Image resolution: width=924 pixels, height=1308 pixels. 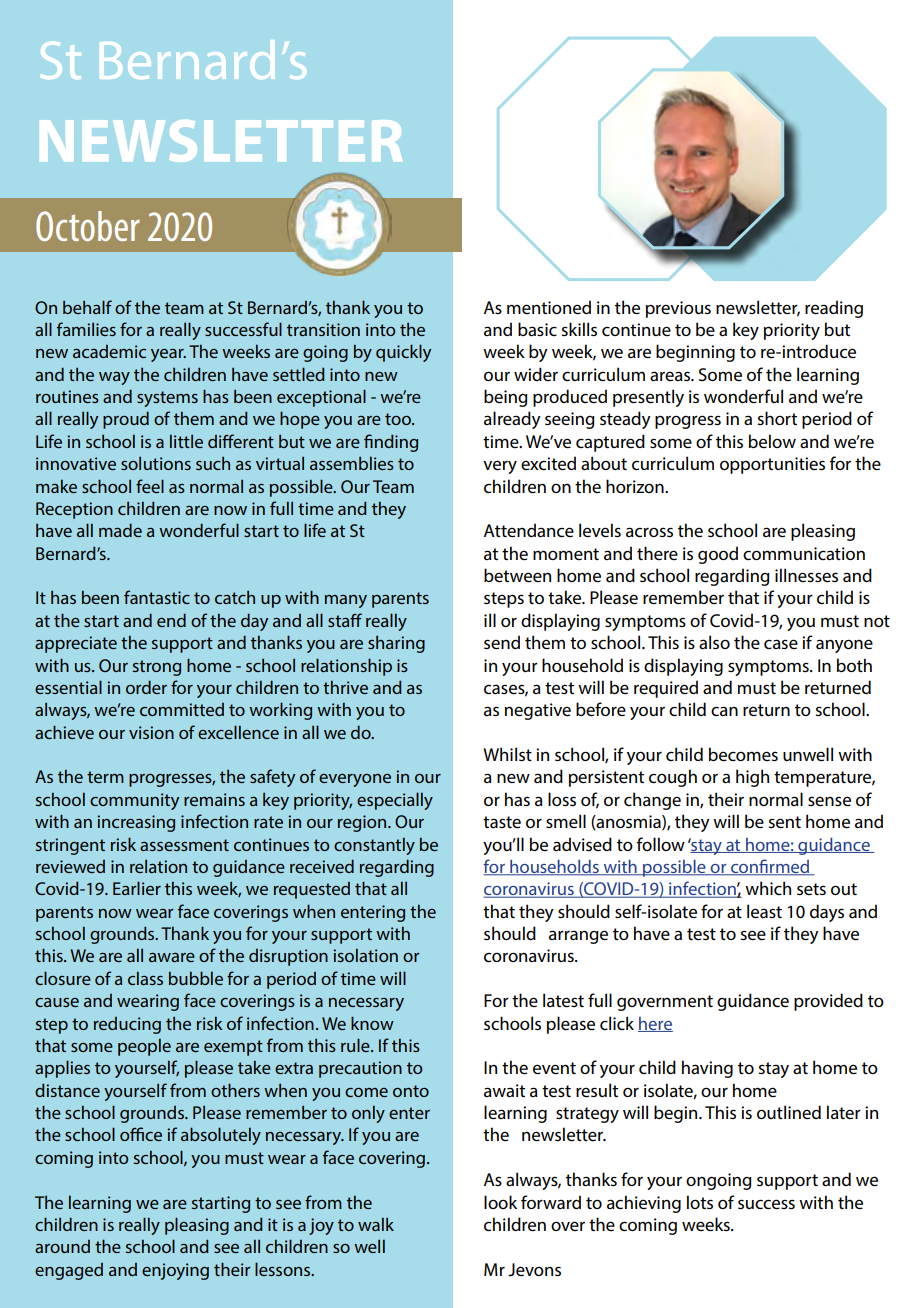 I want to click on reading, so click(x=834, y=309).
